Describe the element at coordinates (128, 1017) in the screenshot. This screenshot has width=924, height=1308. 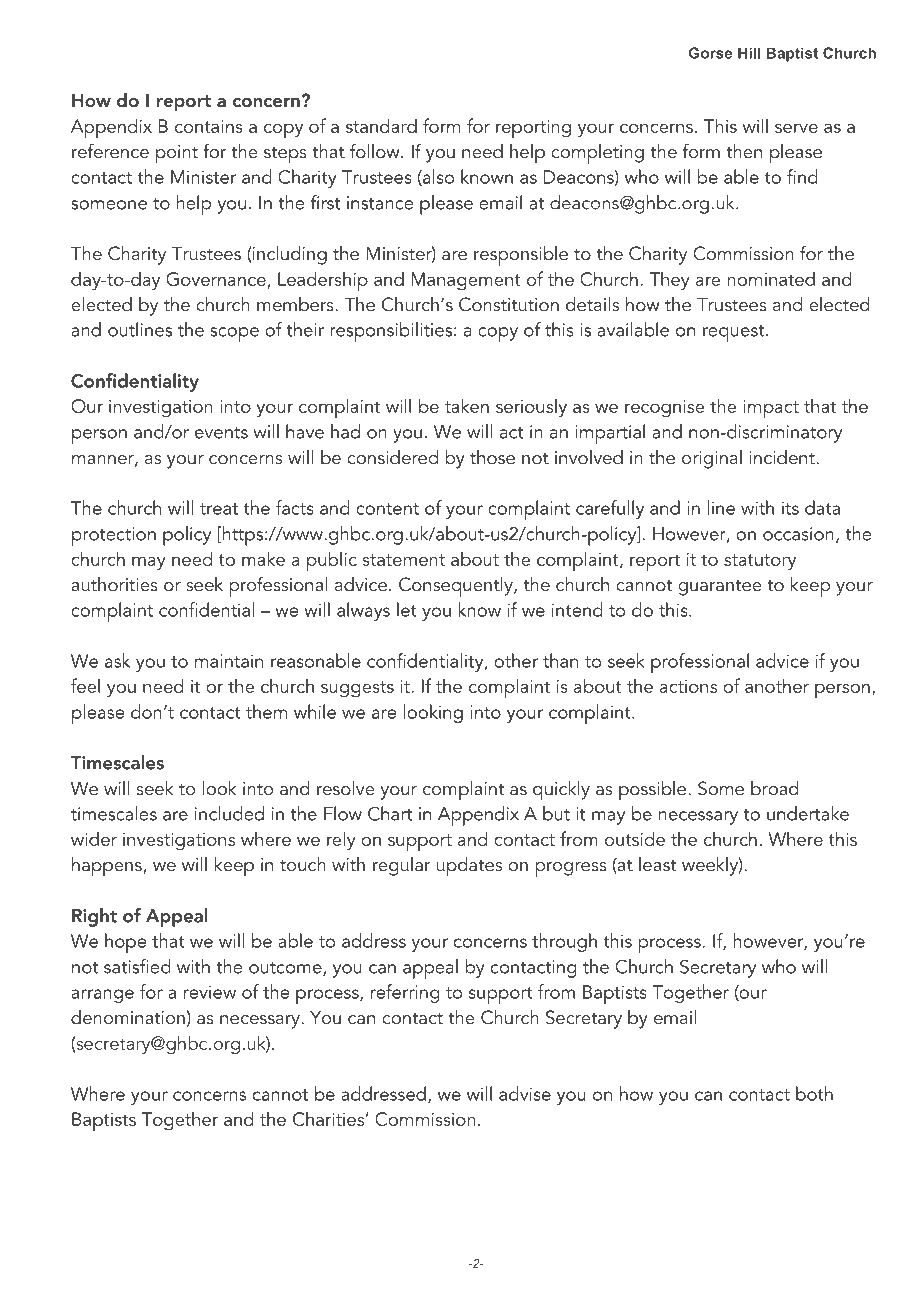
I see `denomination` at that location.
